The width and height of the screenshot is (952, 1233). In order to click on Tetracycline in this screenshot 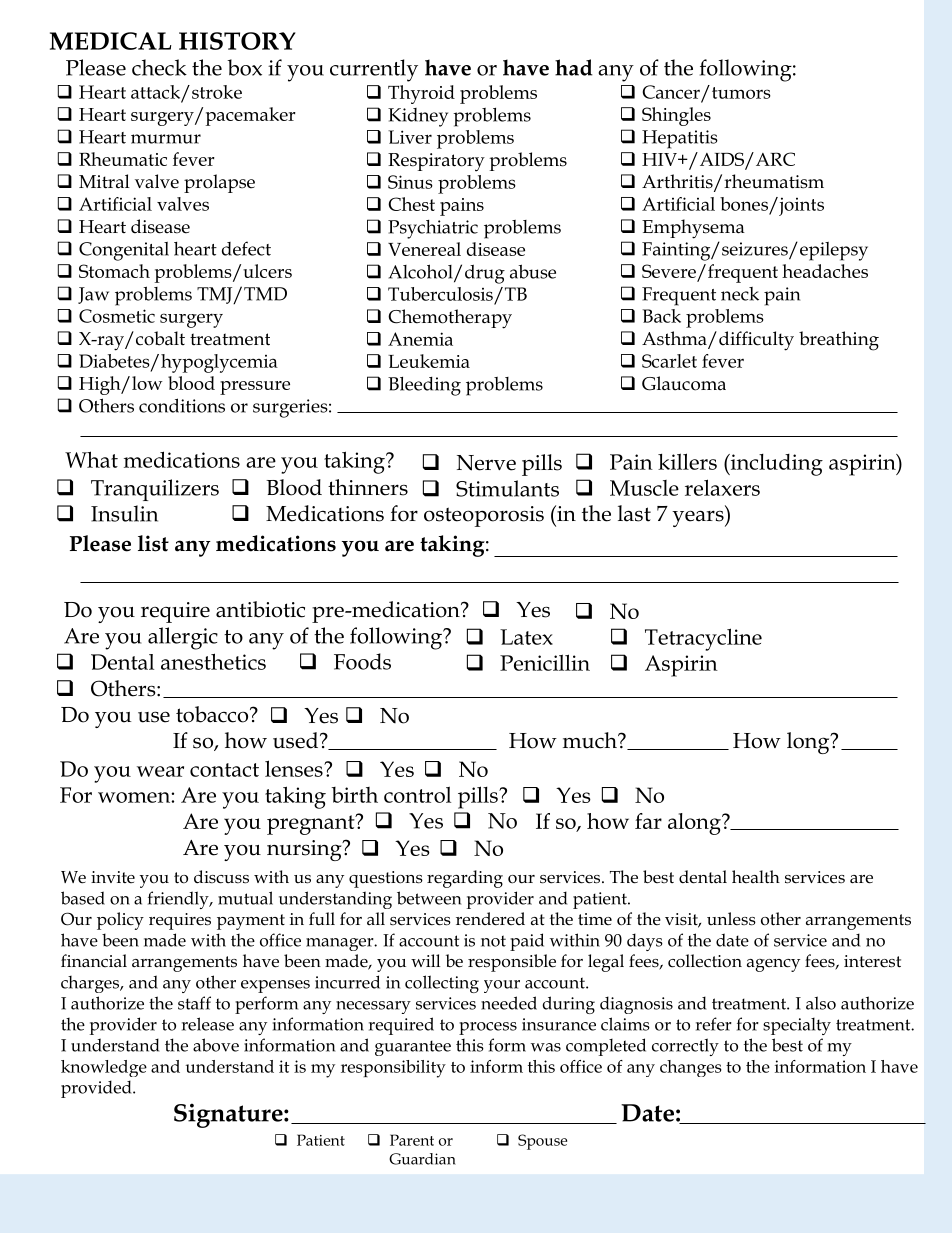, I will do `click(703, 639)`.
